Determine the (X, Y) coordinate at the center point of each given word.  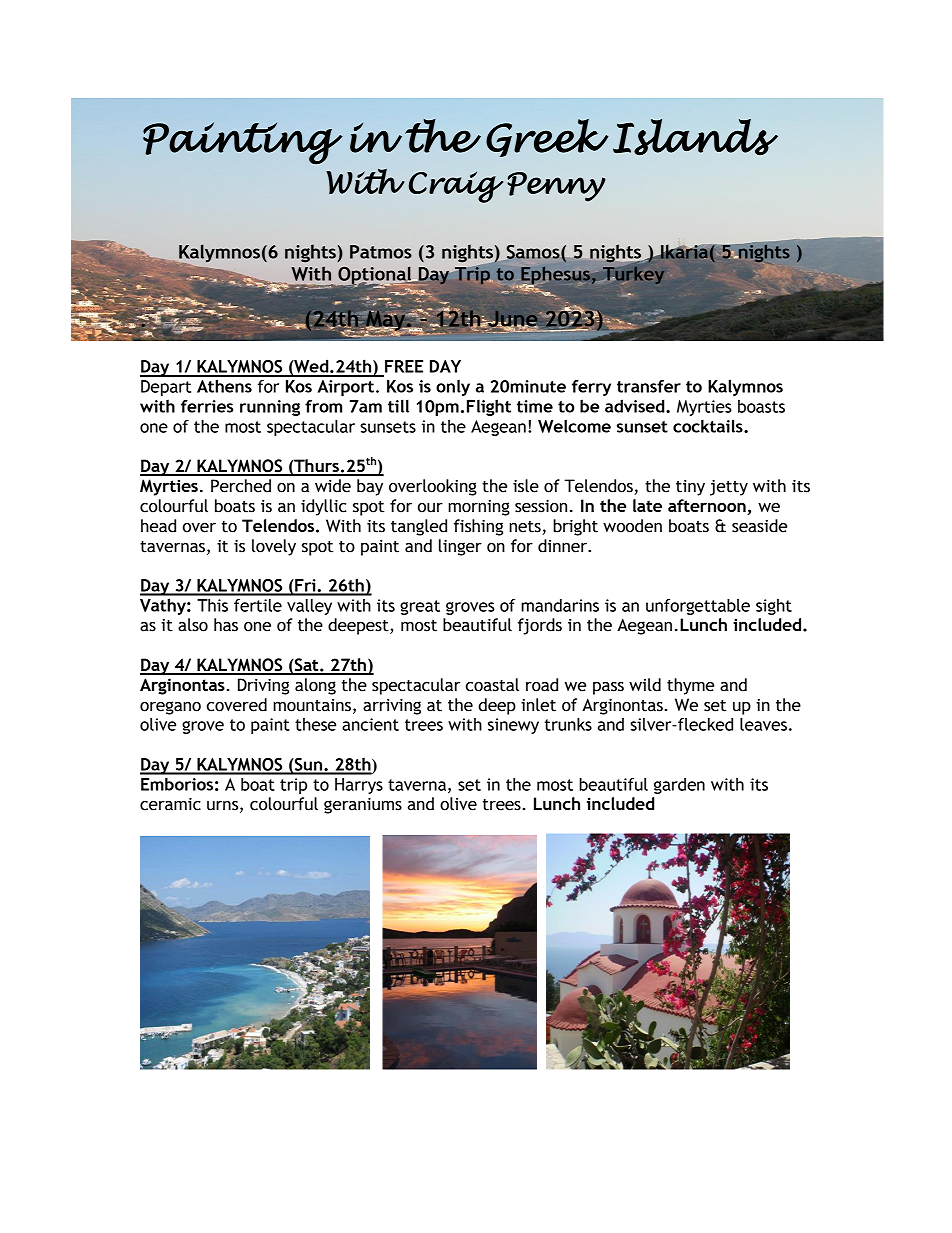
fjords (540, 626)
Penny (556, 187)
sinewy (513, 726)
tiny (690, 488)
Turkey (633, 274)
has (226, 625)
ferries (207, 406)
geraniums (363, 806)
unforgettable (698, 607)
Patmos (381, 252)
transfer (649, 386)
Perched (241, 486)
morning (479, 508)
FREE (404, 366)
